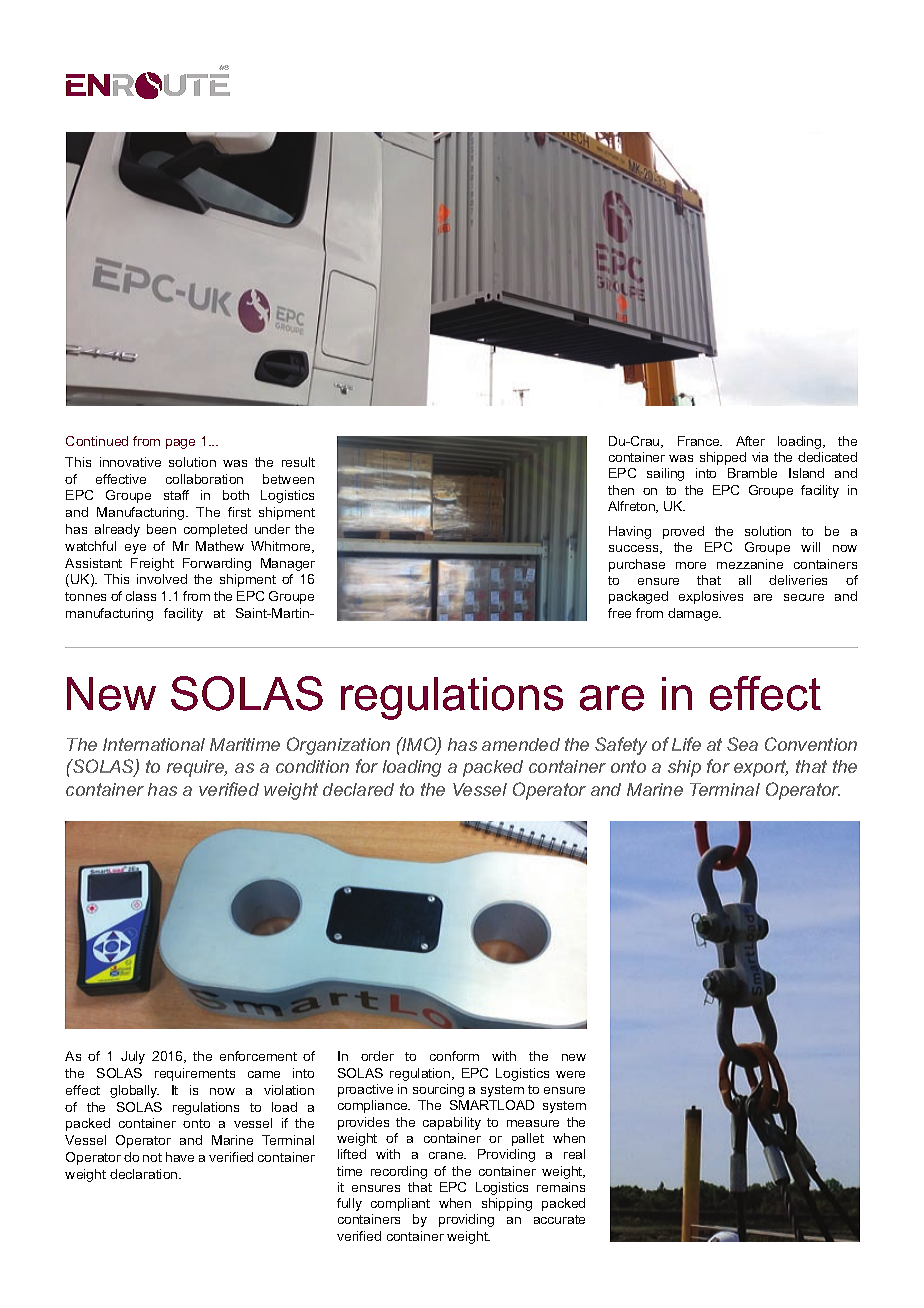 The width and height of the screenshot is (924, 1308). What do you see at coordinates (133, 1057) in the screenshot?
I see `July` at bounding box center [133, 1057].
